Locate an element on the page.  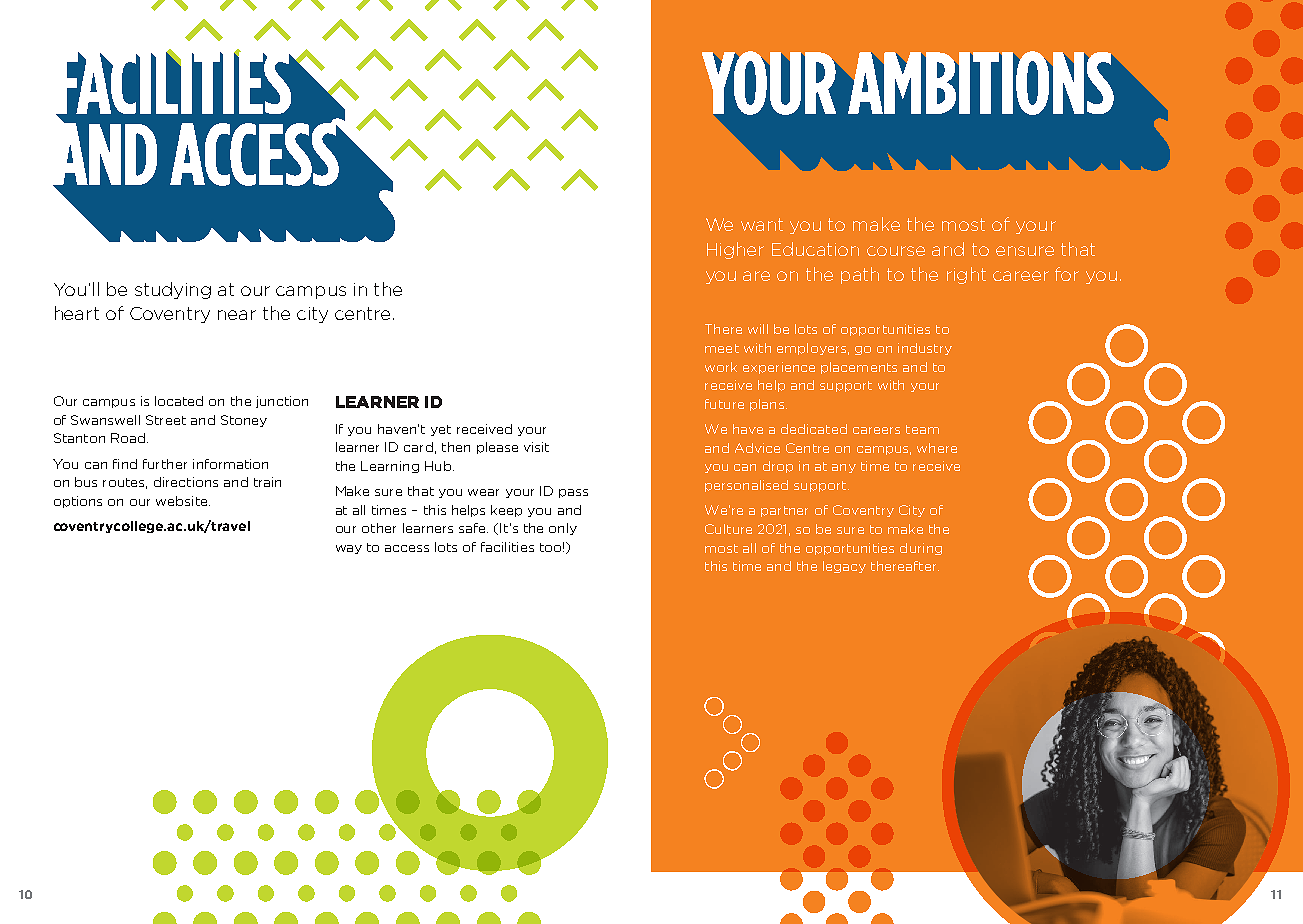
Higher is located at coordinates (735, 250).
